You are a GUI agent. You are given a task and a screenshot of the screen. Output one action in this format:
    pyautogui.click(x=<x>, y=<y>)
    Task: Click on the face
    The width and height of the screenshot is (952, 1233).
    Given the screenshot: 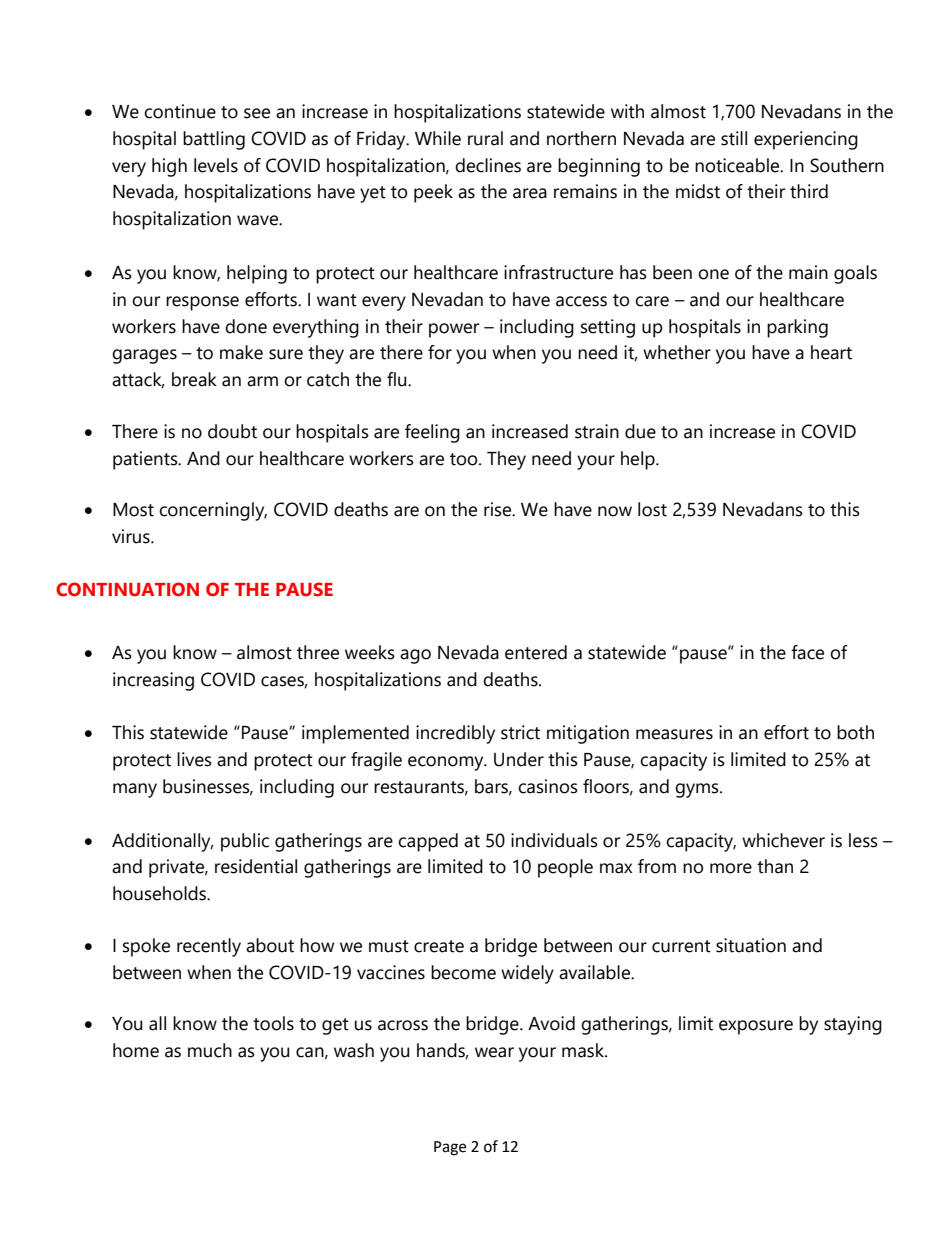 What is the action you would take?
    pyautogui.click(x=807, y=652)
